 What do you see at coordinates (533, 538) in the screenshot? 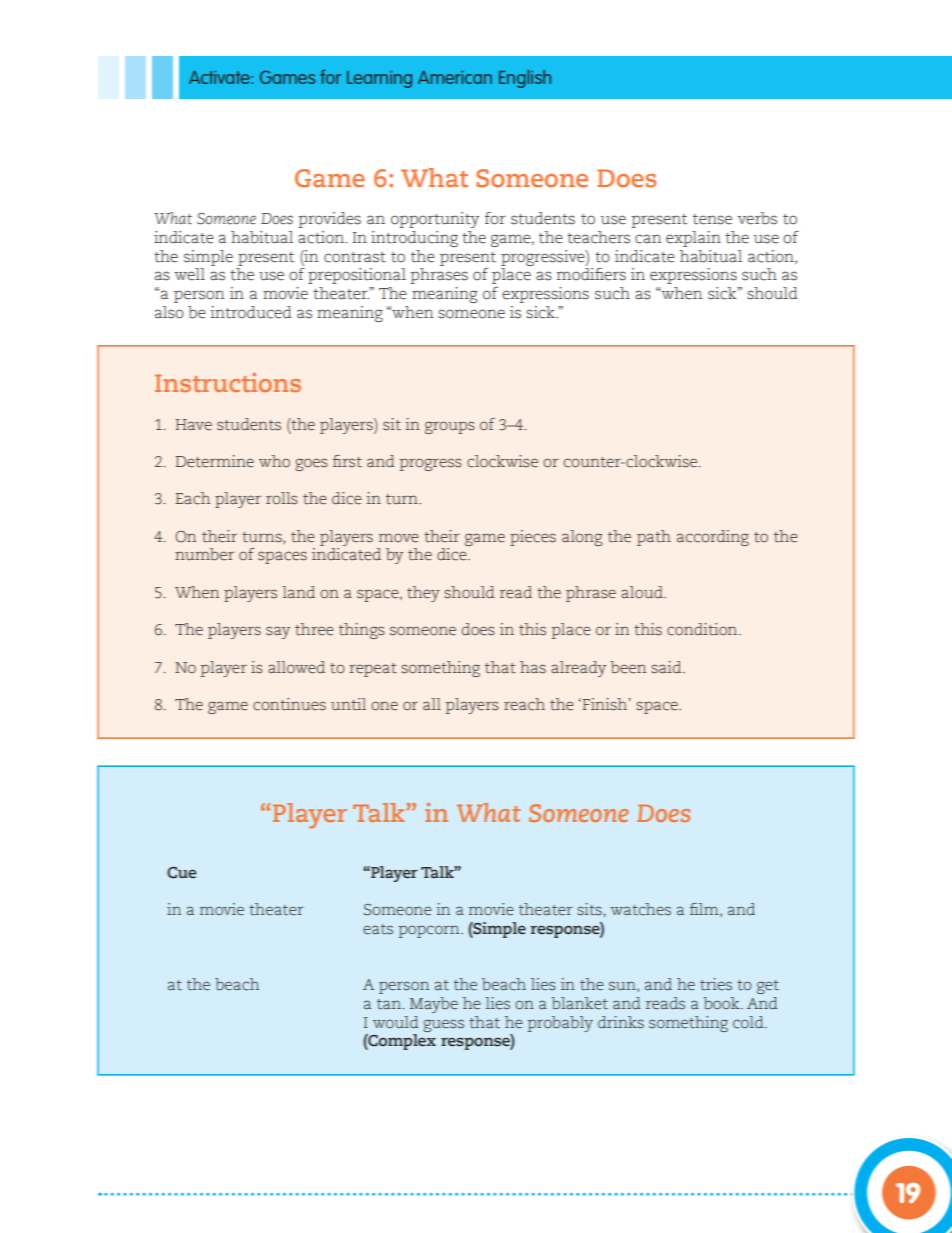
I see `pieces` at bounding box center [533, 538].
